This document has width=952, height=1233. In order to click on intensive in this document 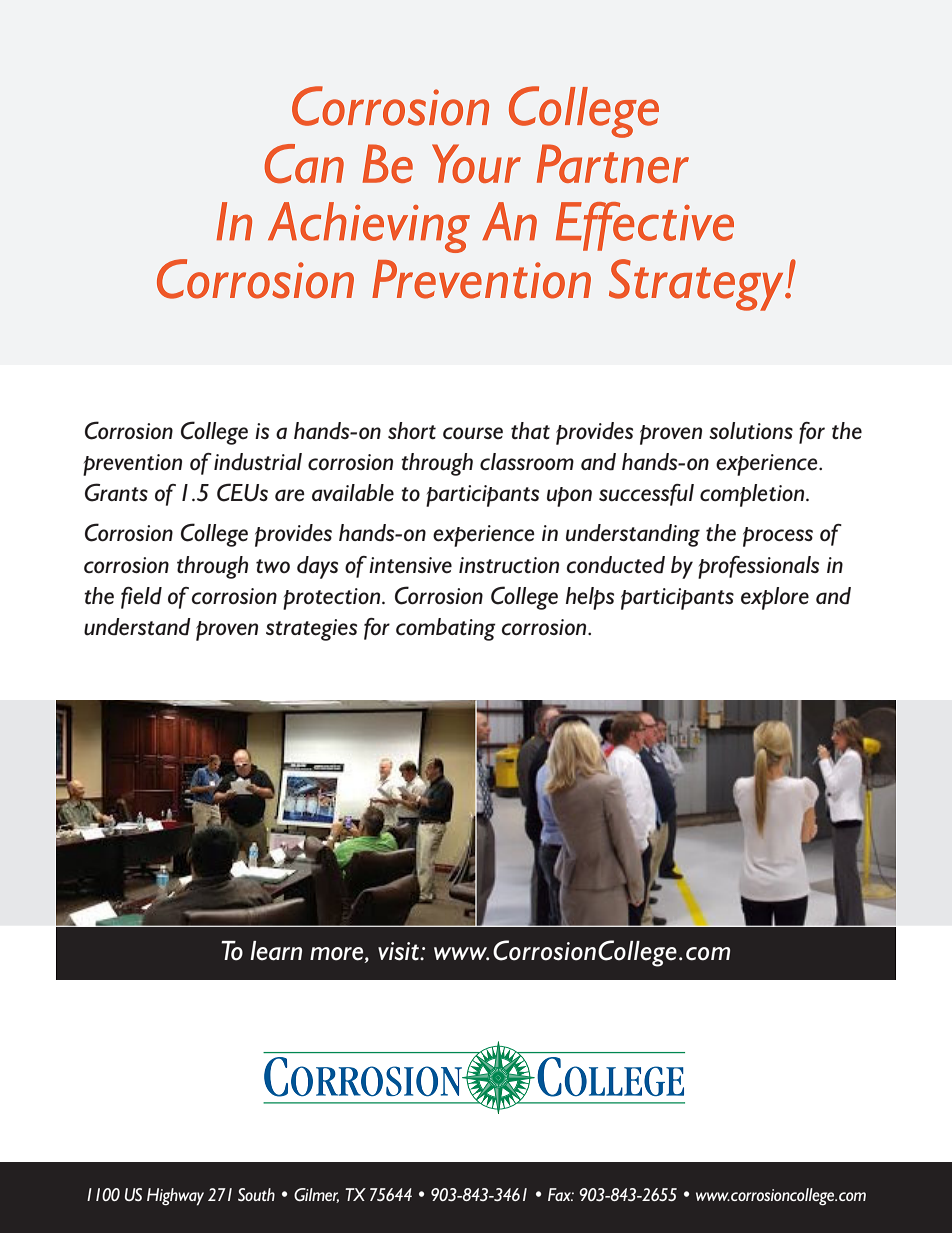, I will do `click(410, 565)`.
